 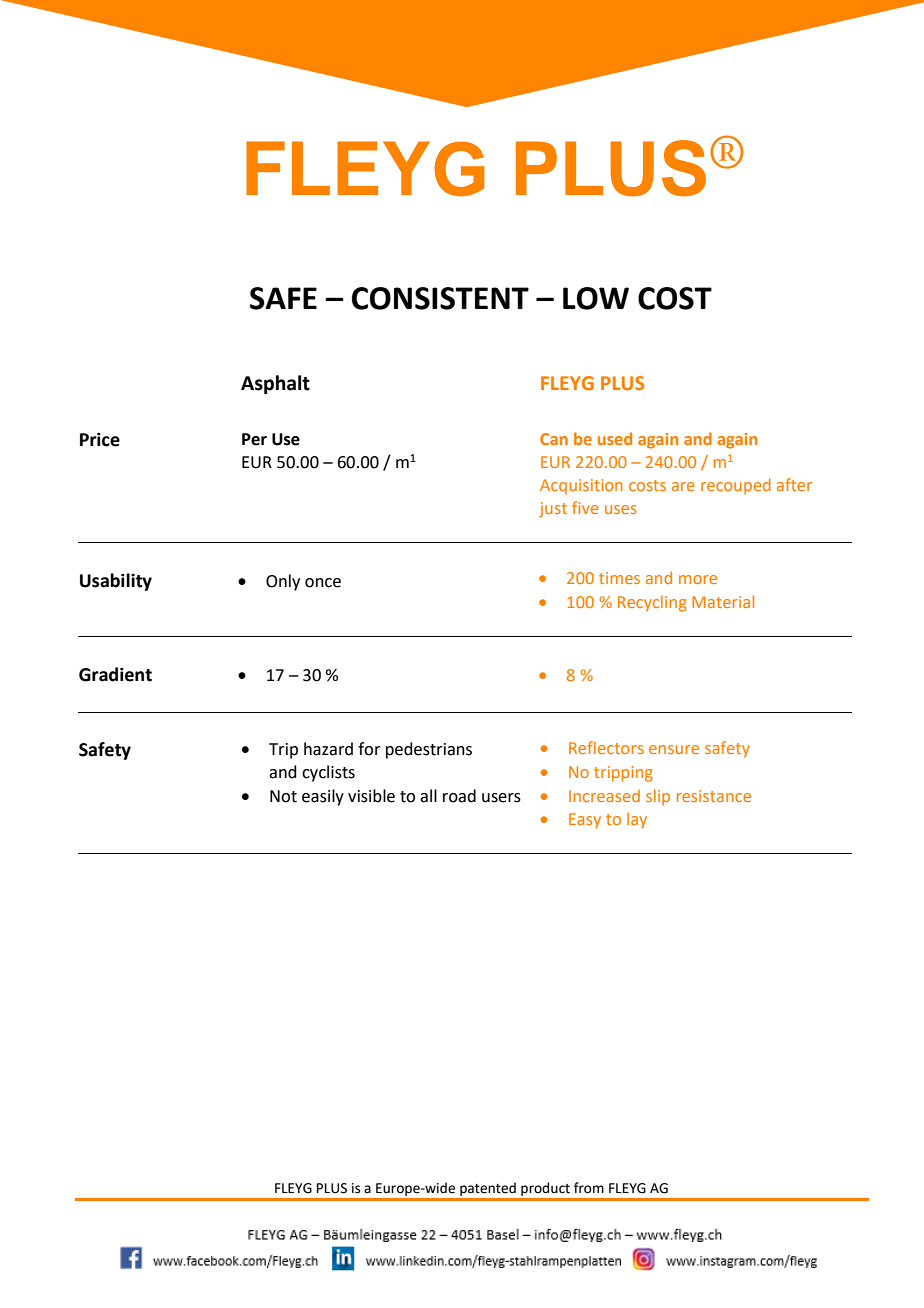 I want to click on once, so click(x=323, y=583).
